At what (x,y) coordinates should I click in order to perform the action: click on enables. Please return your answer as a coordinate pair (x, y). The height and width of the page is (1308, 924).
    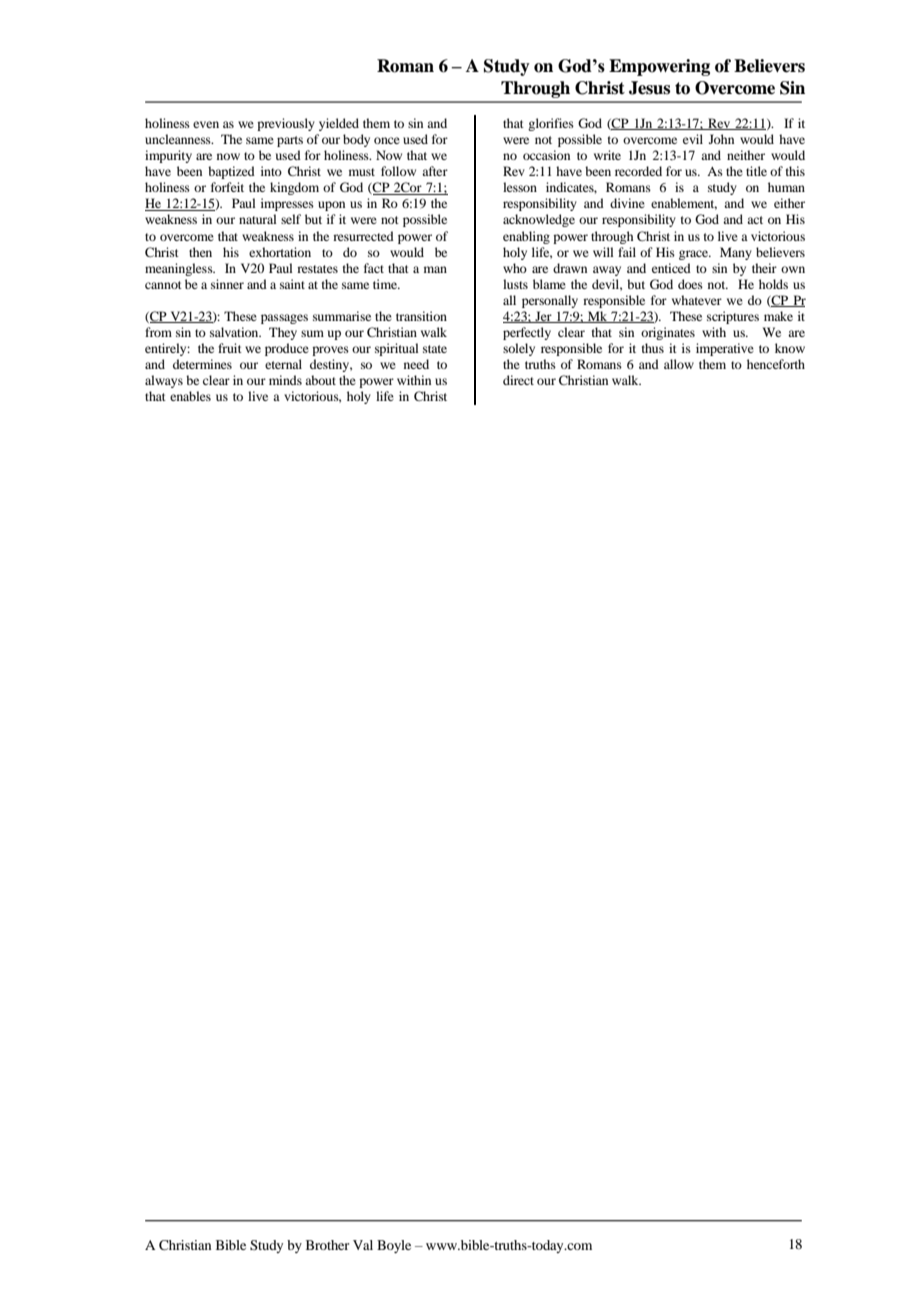
    Looking at the image, I should click on (190, 396).
